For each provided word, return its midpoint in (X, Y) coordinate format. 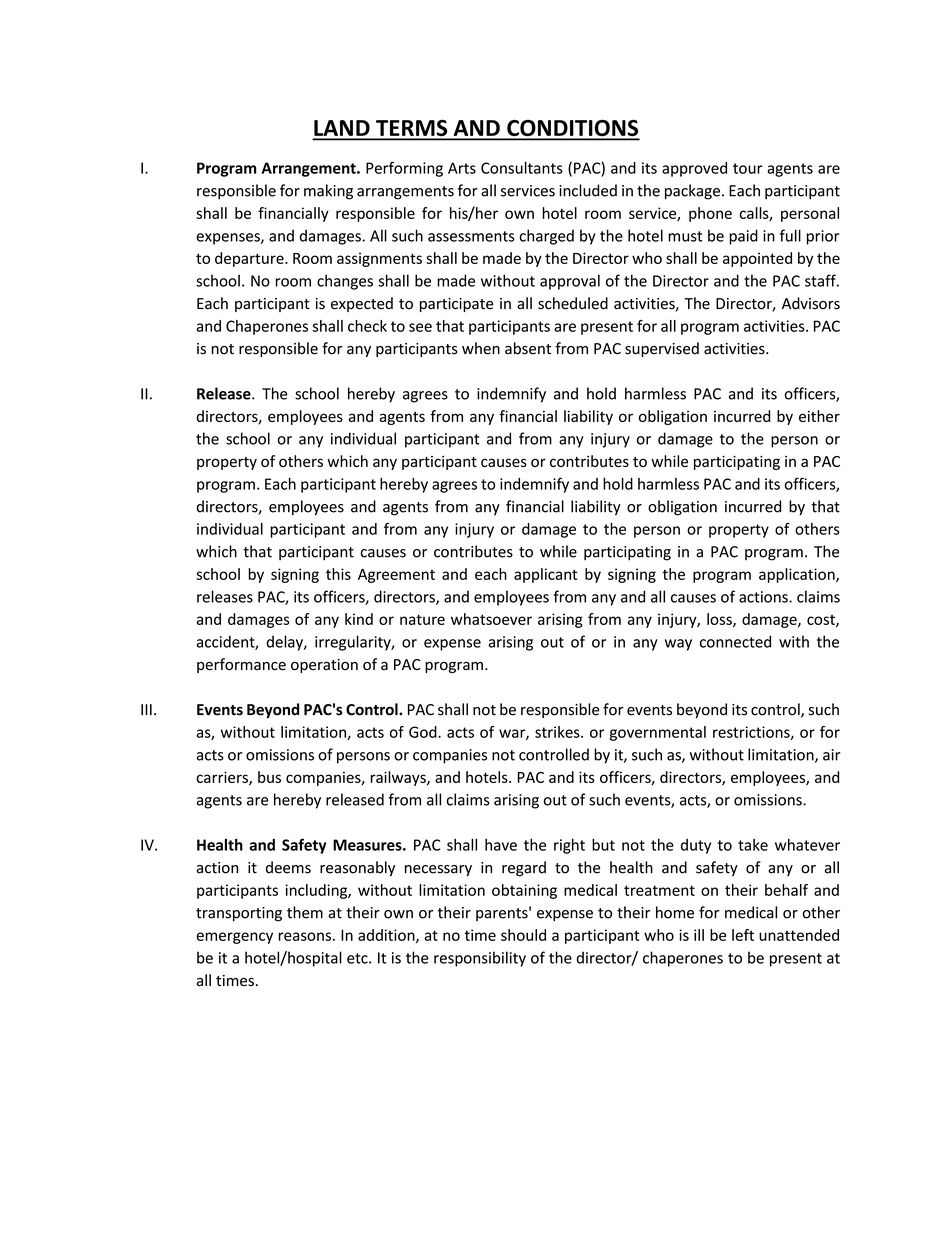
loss (720, 620)
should (523, 935)
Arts (462, 168)
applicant (546, 575)
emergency (234, 938)
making (328, 192)
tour (748, 168)
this (338, 574)
